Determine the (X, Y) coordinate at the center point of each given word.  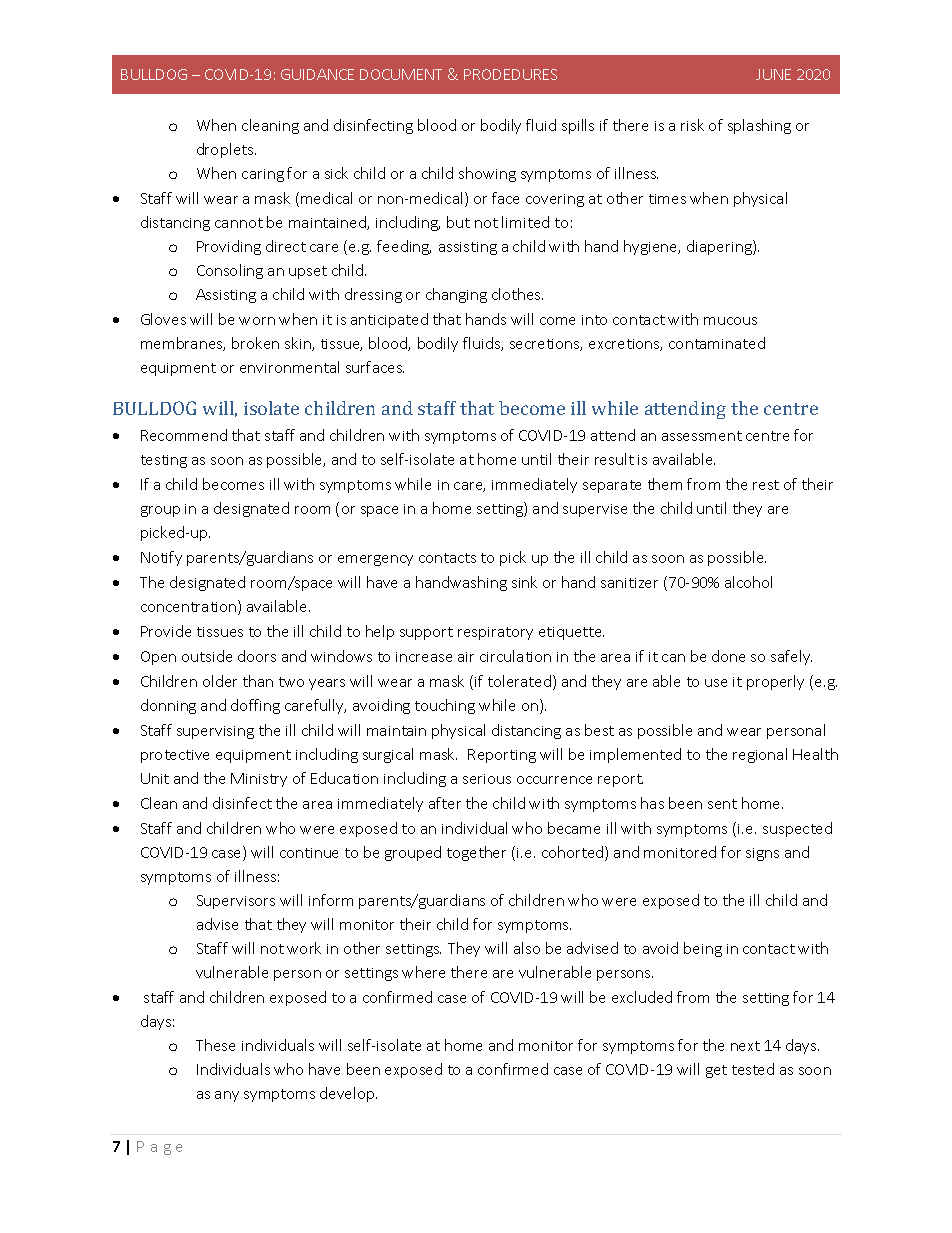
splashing (759, 126)
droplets (226, 150)
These (215, 1045)
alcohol (748, 582)
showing (487, 174)
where (423, 972)
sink (524, 582)
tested (753, 1069)
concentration (190, 607)
